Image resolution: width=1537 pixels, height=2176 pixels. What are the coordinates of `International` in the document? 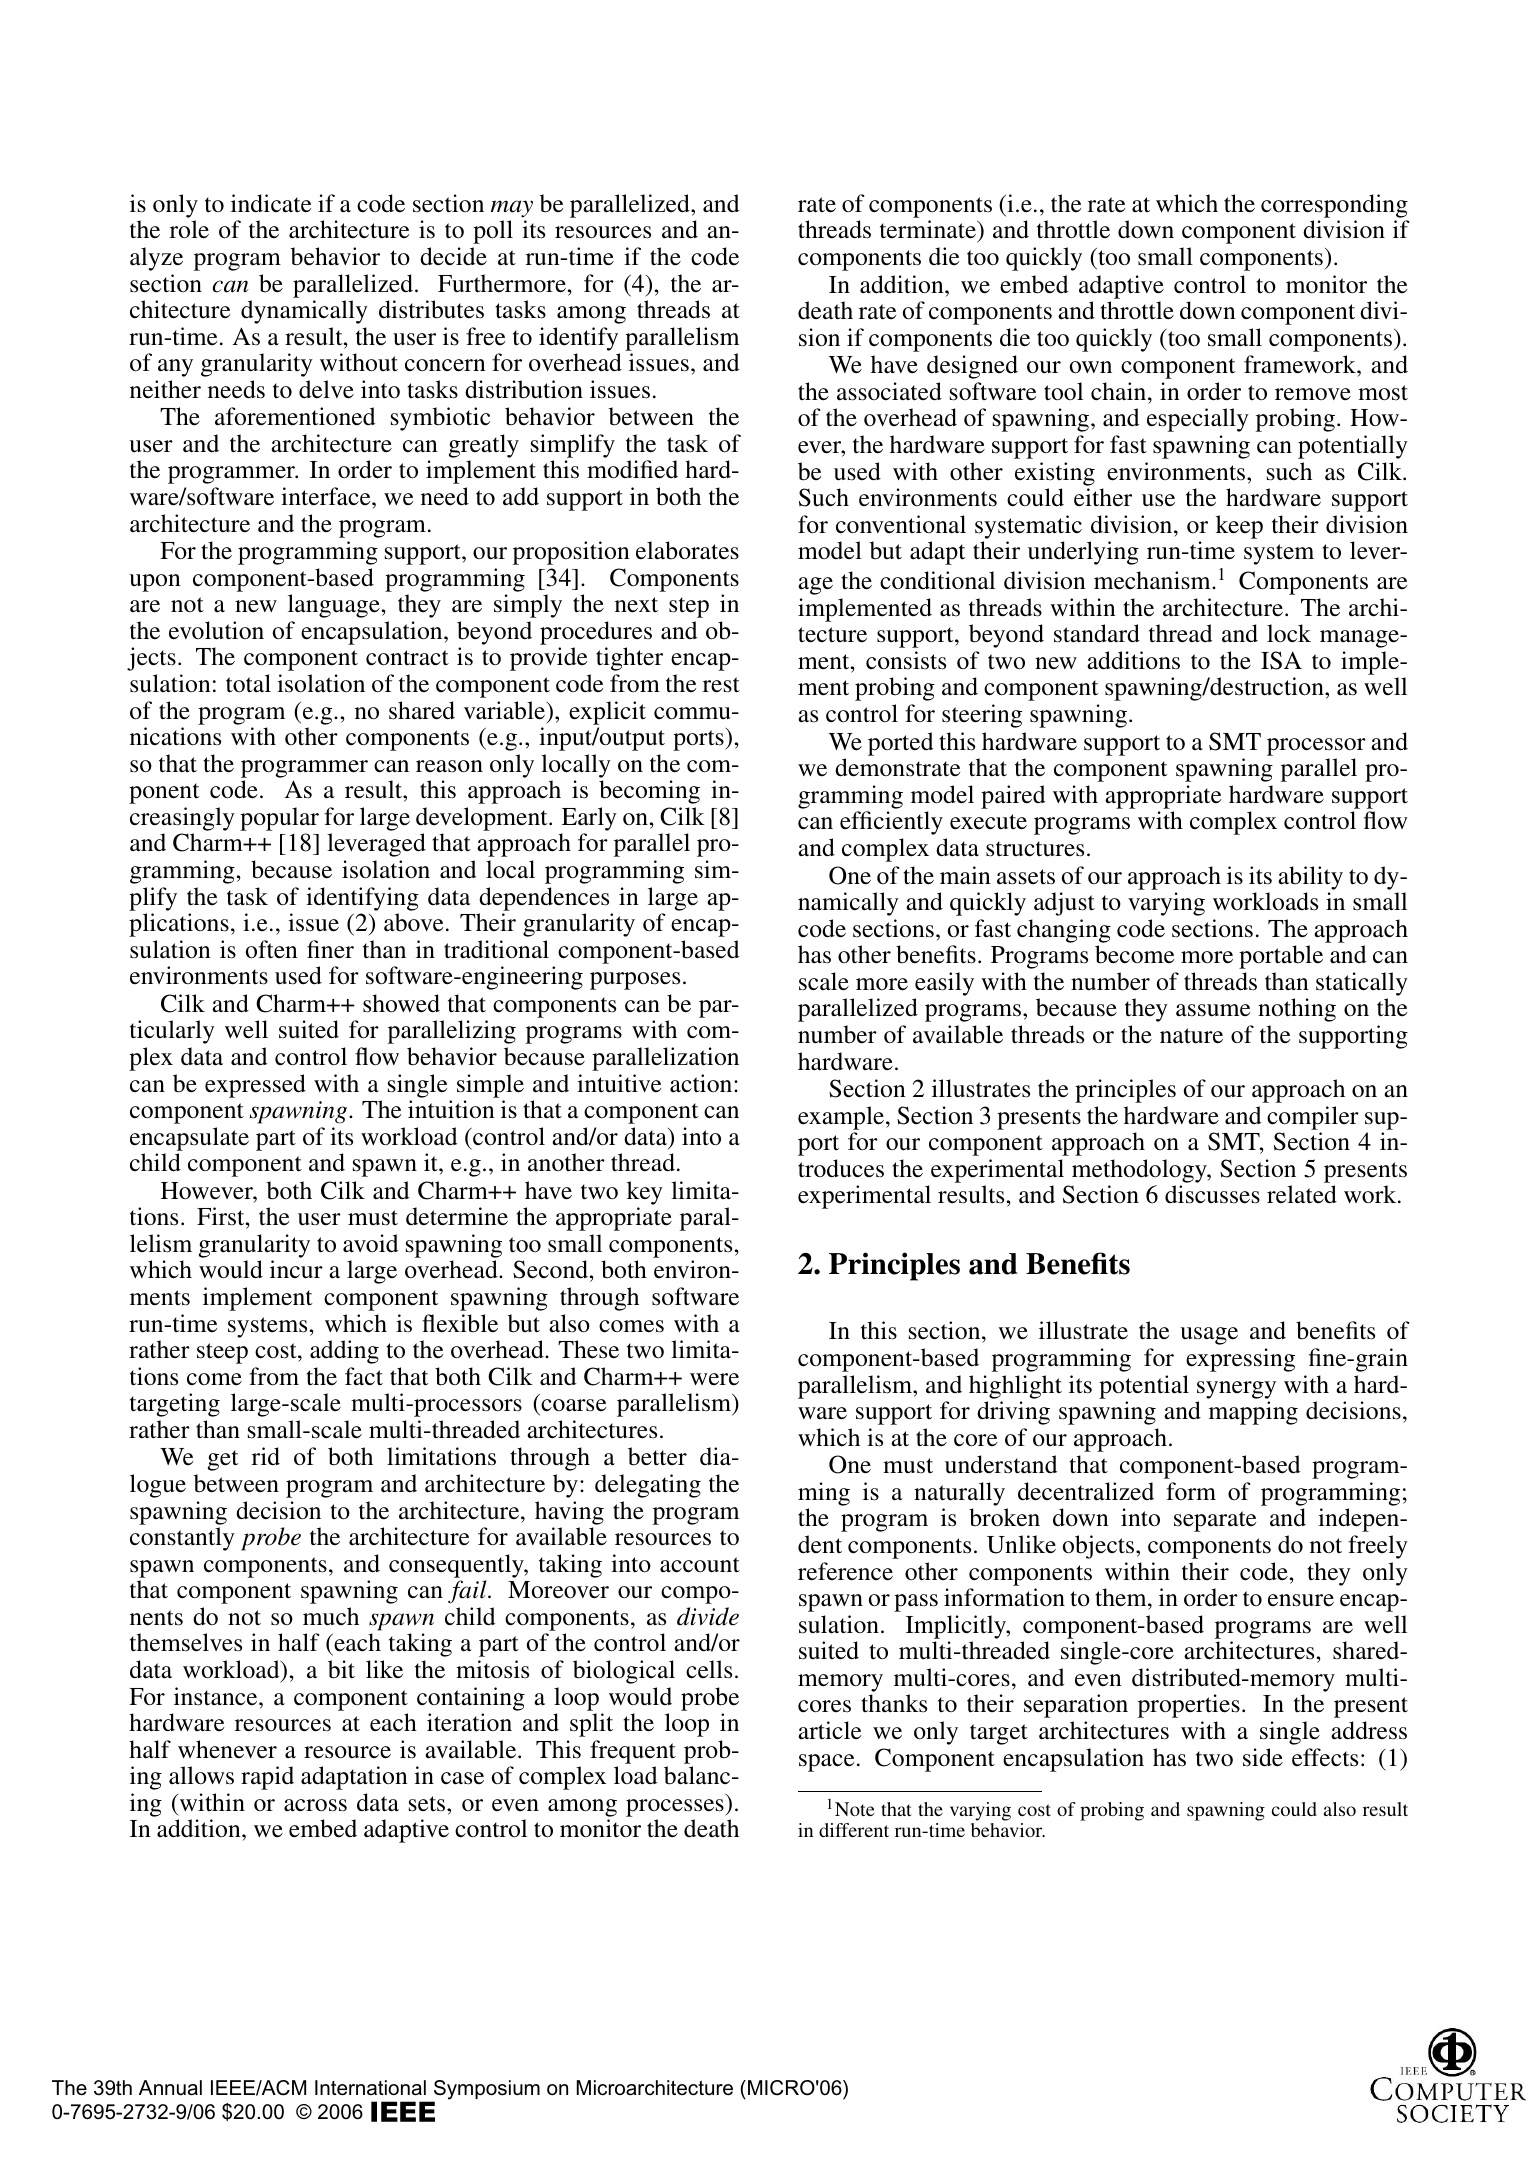 It's located at (370, 2088).
